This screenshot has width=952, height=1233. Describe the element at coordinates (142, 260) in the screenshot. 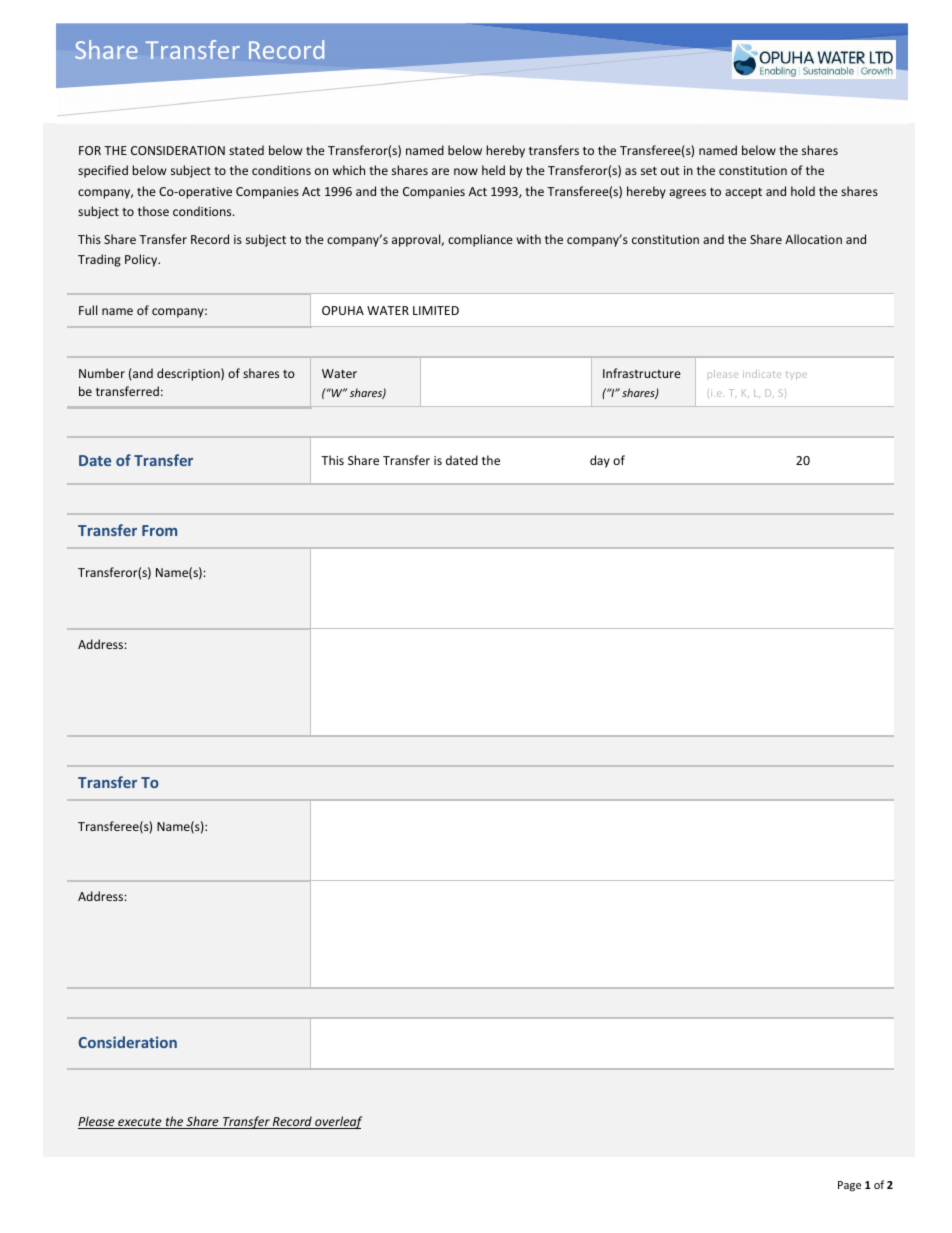

I see `Policy` at that location.
